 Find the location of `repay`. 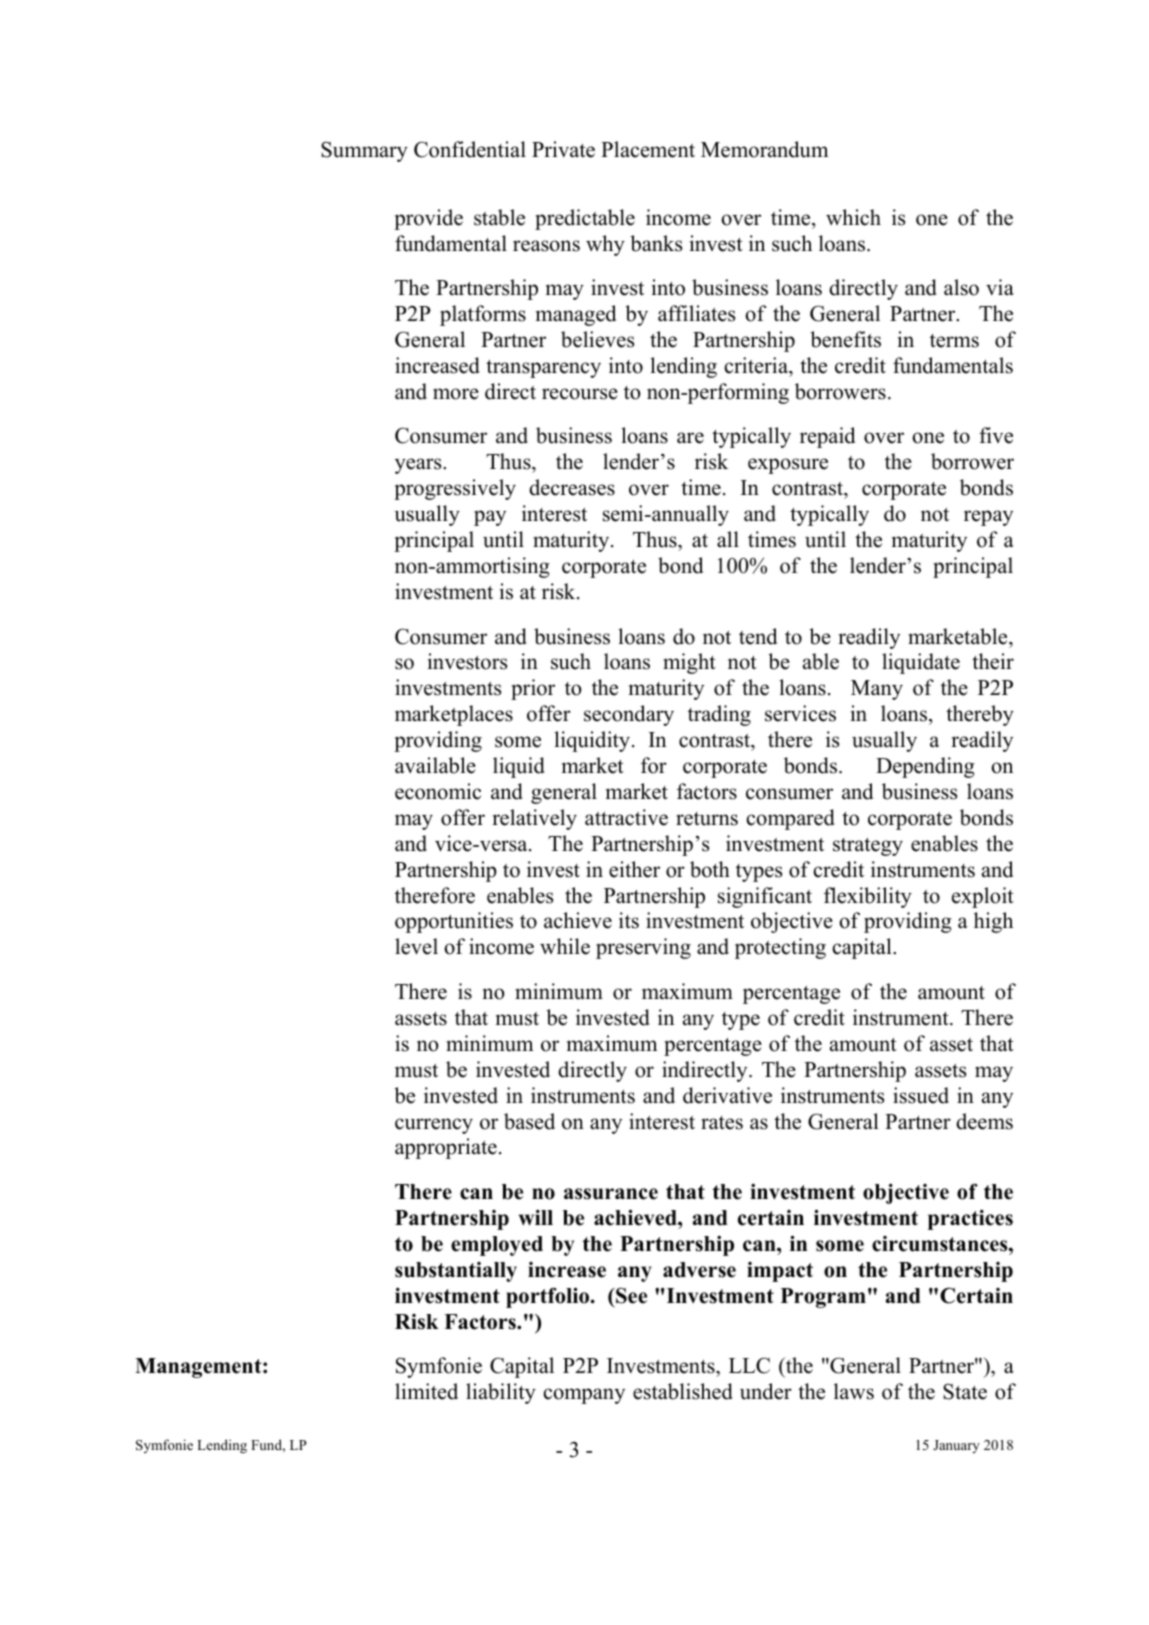

repay is located at coordinates (988, 518).
